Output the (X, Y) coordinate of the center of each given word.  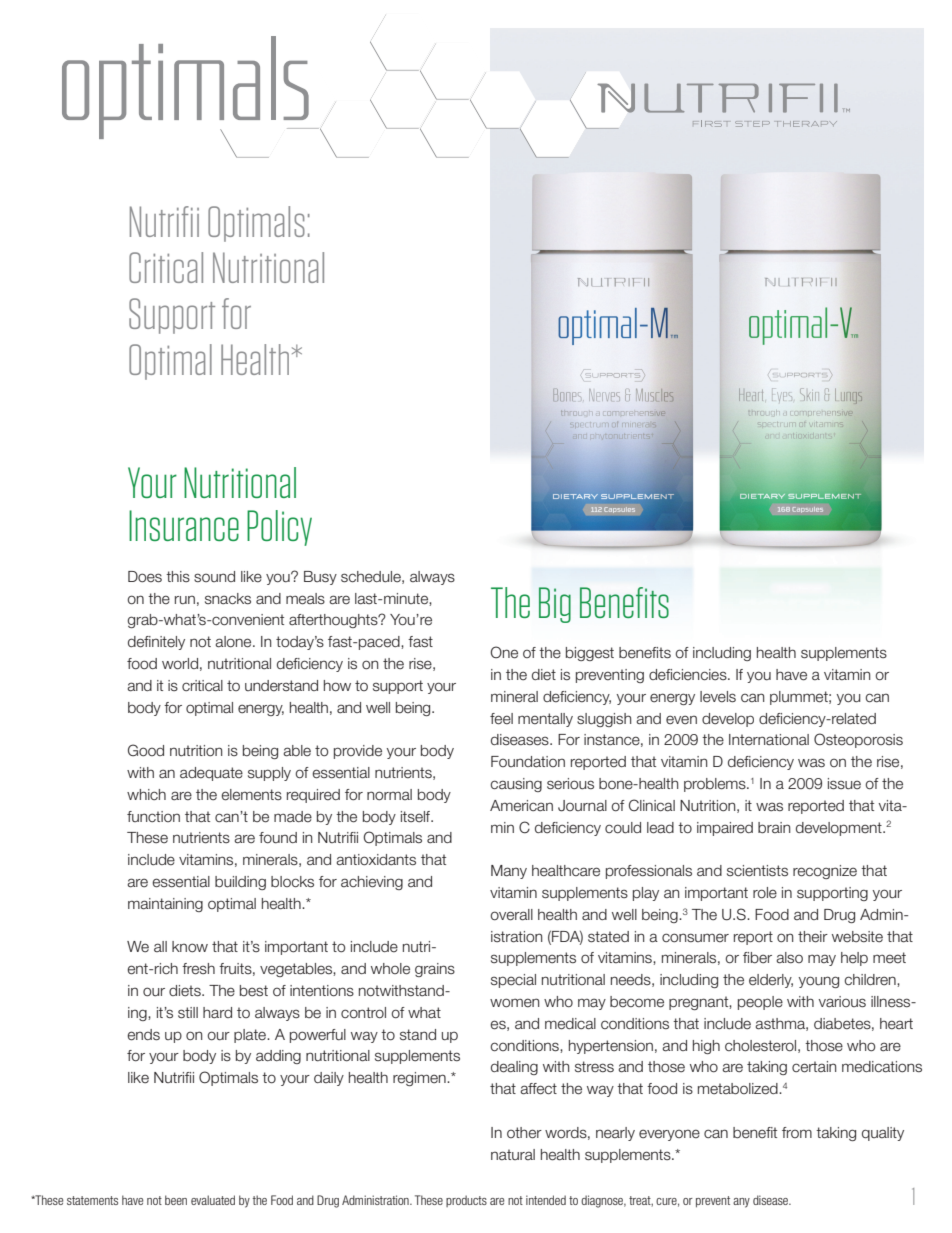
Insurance (184, 525)
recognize (825, 872)
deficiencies (689, 675)
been (176, 1200)
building (240, 883)
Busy (320, 578)
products (466, 1201)
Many (509, 872)
